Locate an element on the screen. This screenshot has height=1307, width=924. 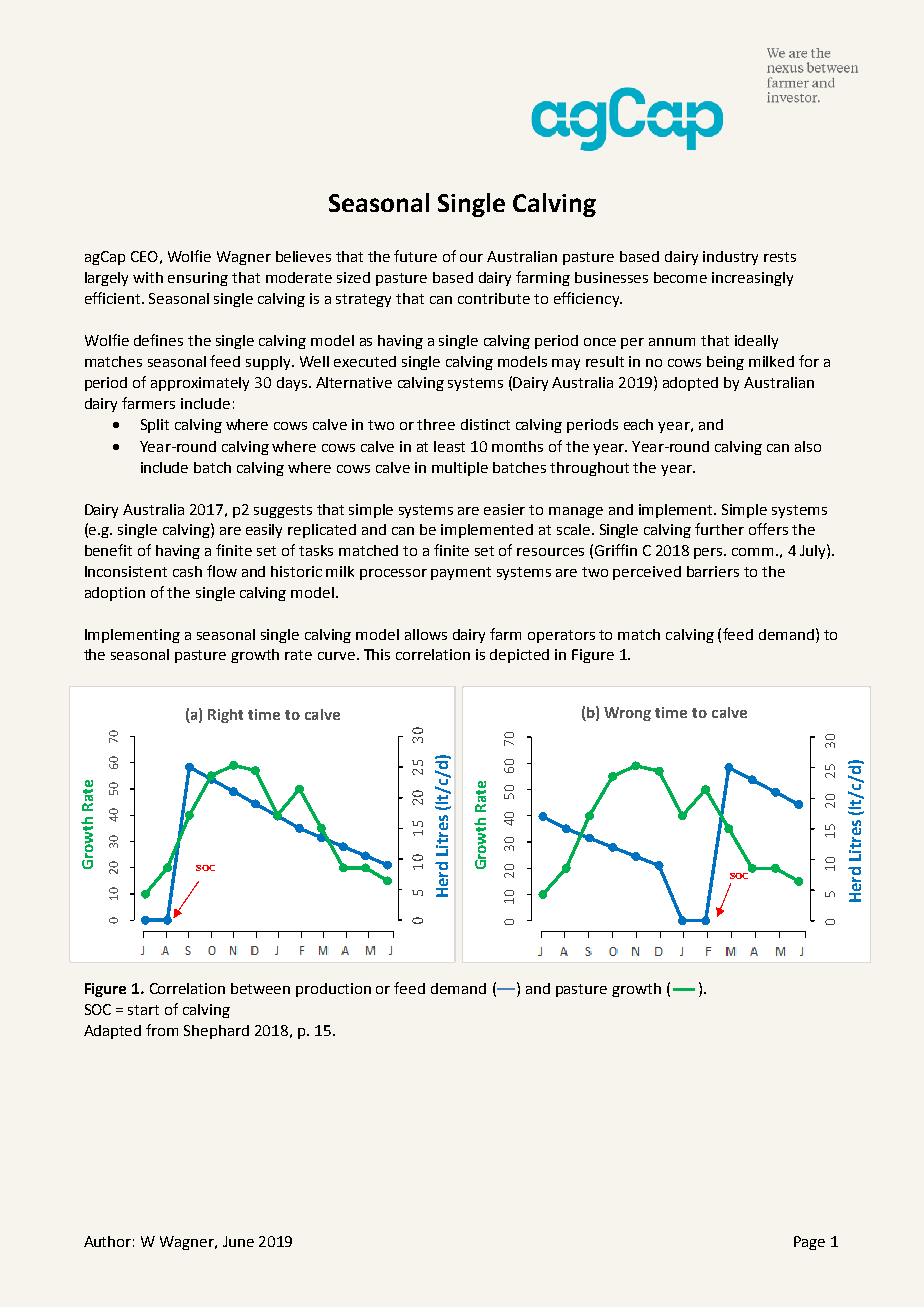
start is located at coordinates (143, 1010).
